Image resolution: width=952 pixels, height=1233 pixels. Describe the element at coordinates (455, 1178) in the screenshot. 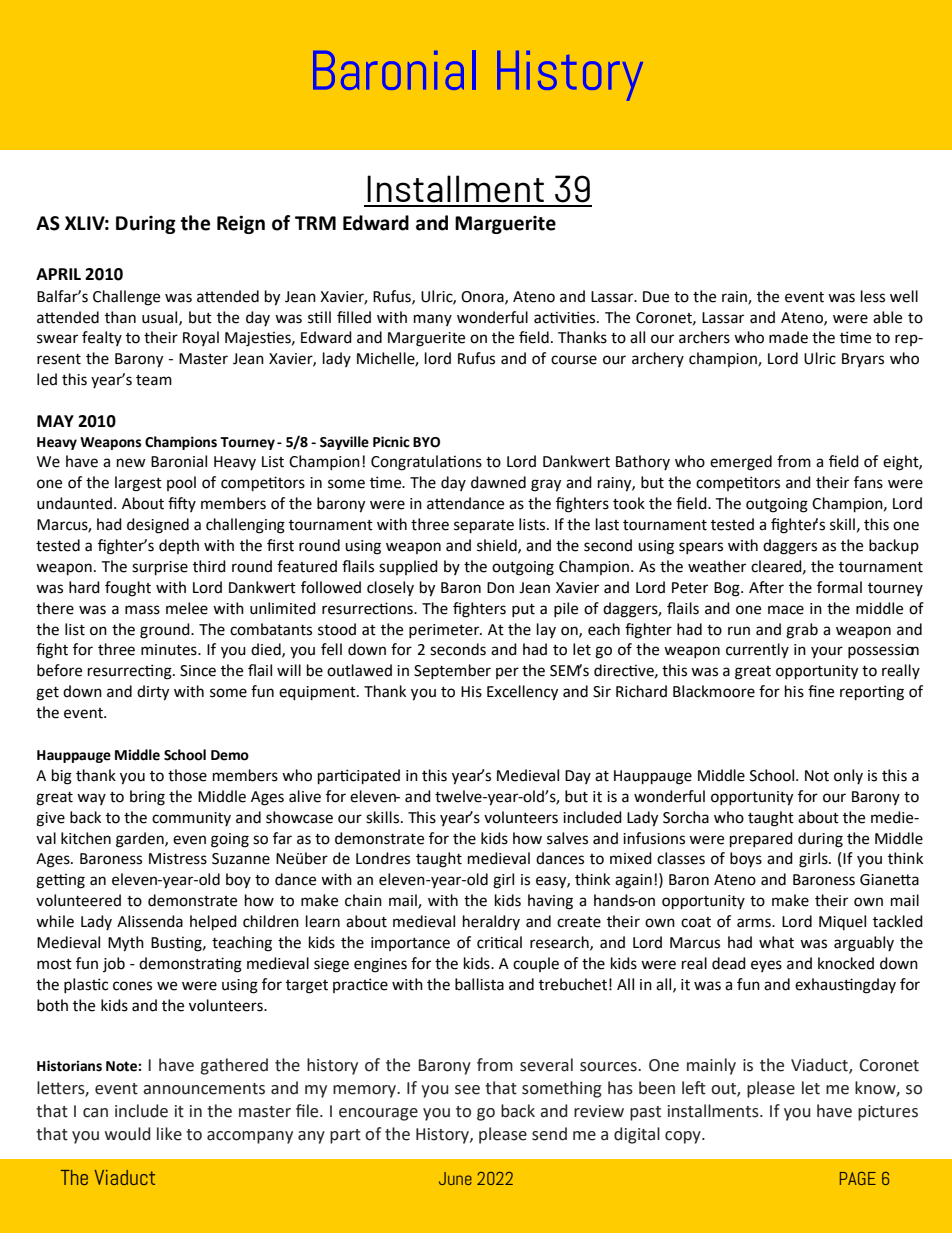

I see `June` at that location.
